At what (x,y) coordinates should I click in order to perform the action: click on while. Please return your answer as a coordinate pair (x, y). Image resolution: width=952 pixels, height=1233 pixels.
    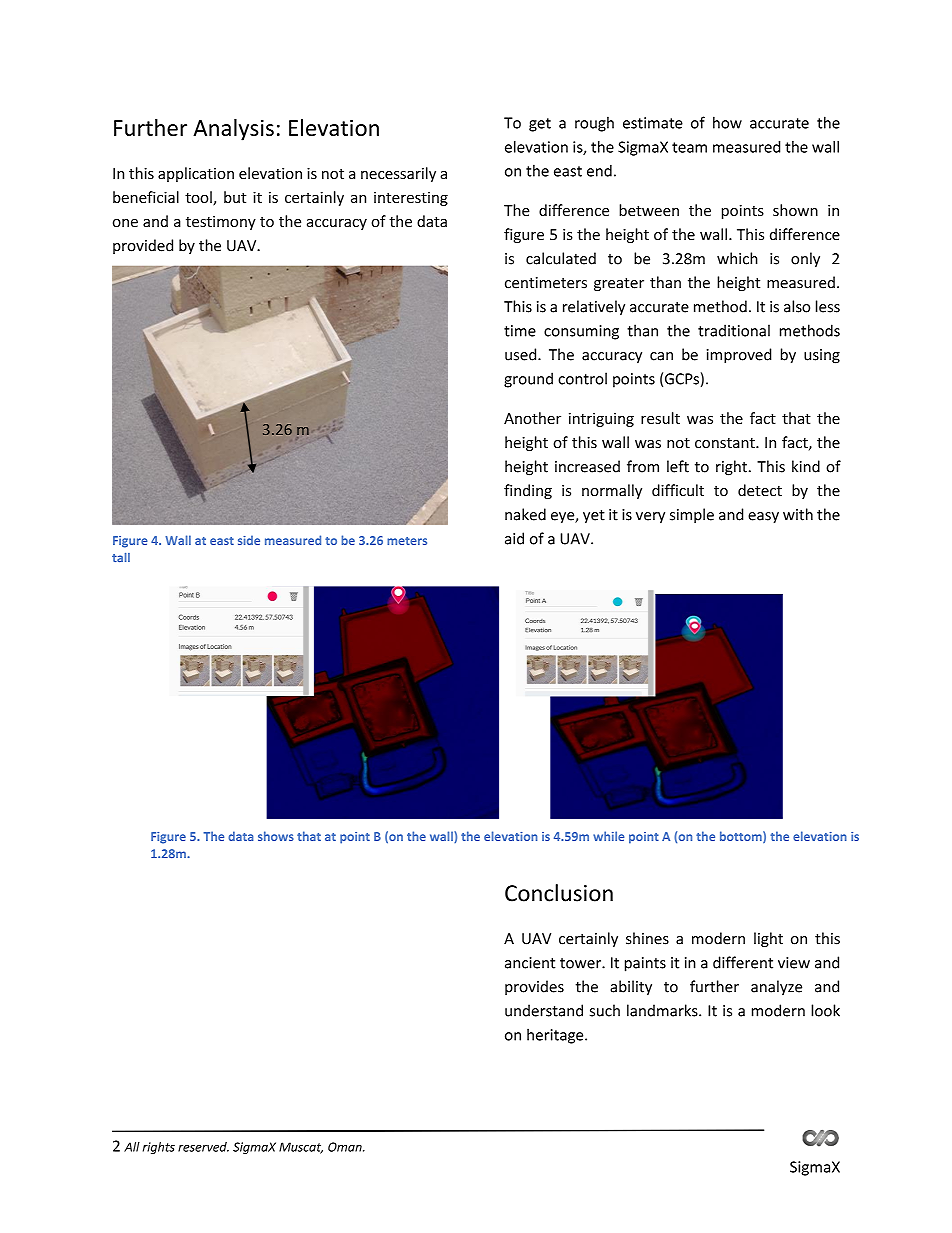
    Looking at the image, I should click on (608, 836).
